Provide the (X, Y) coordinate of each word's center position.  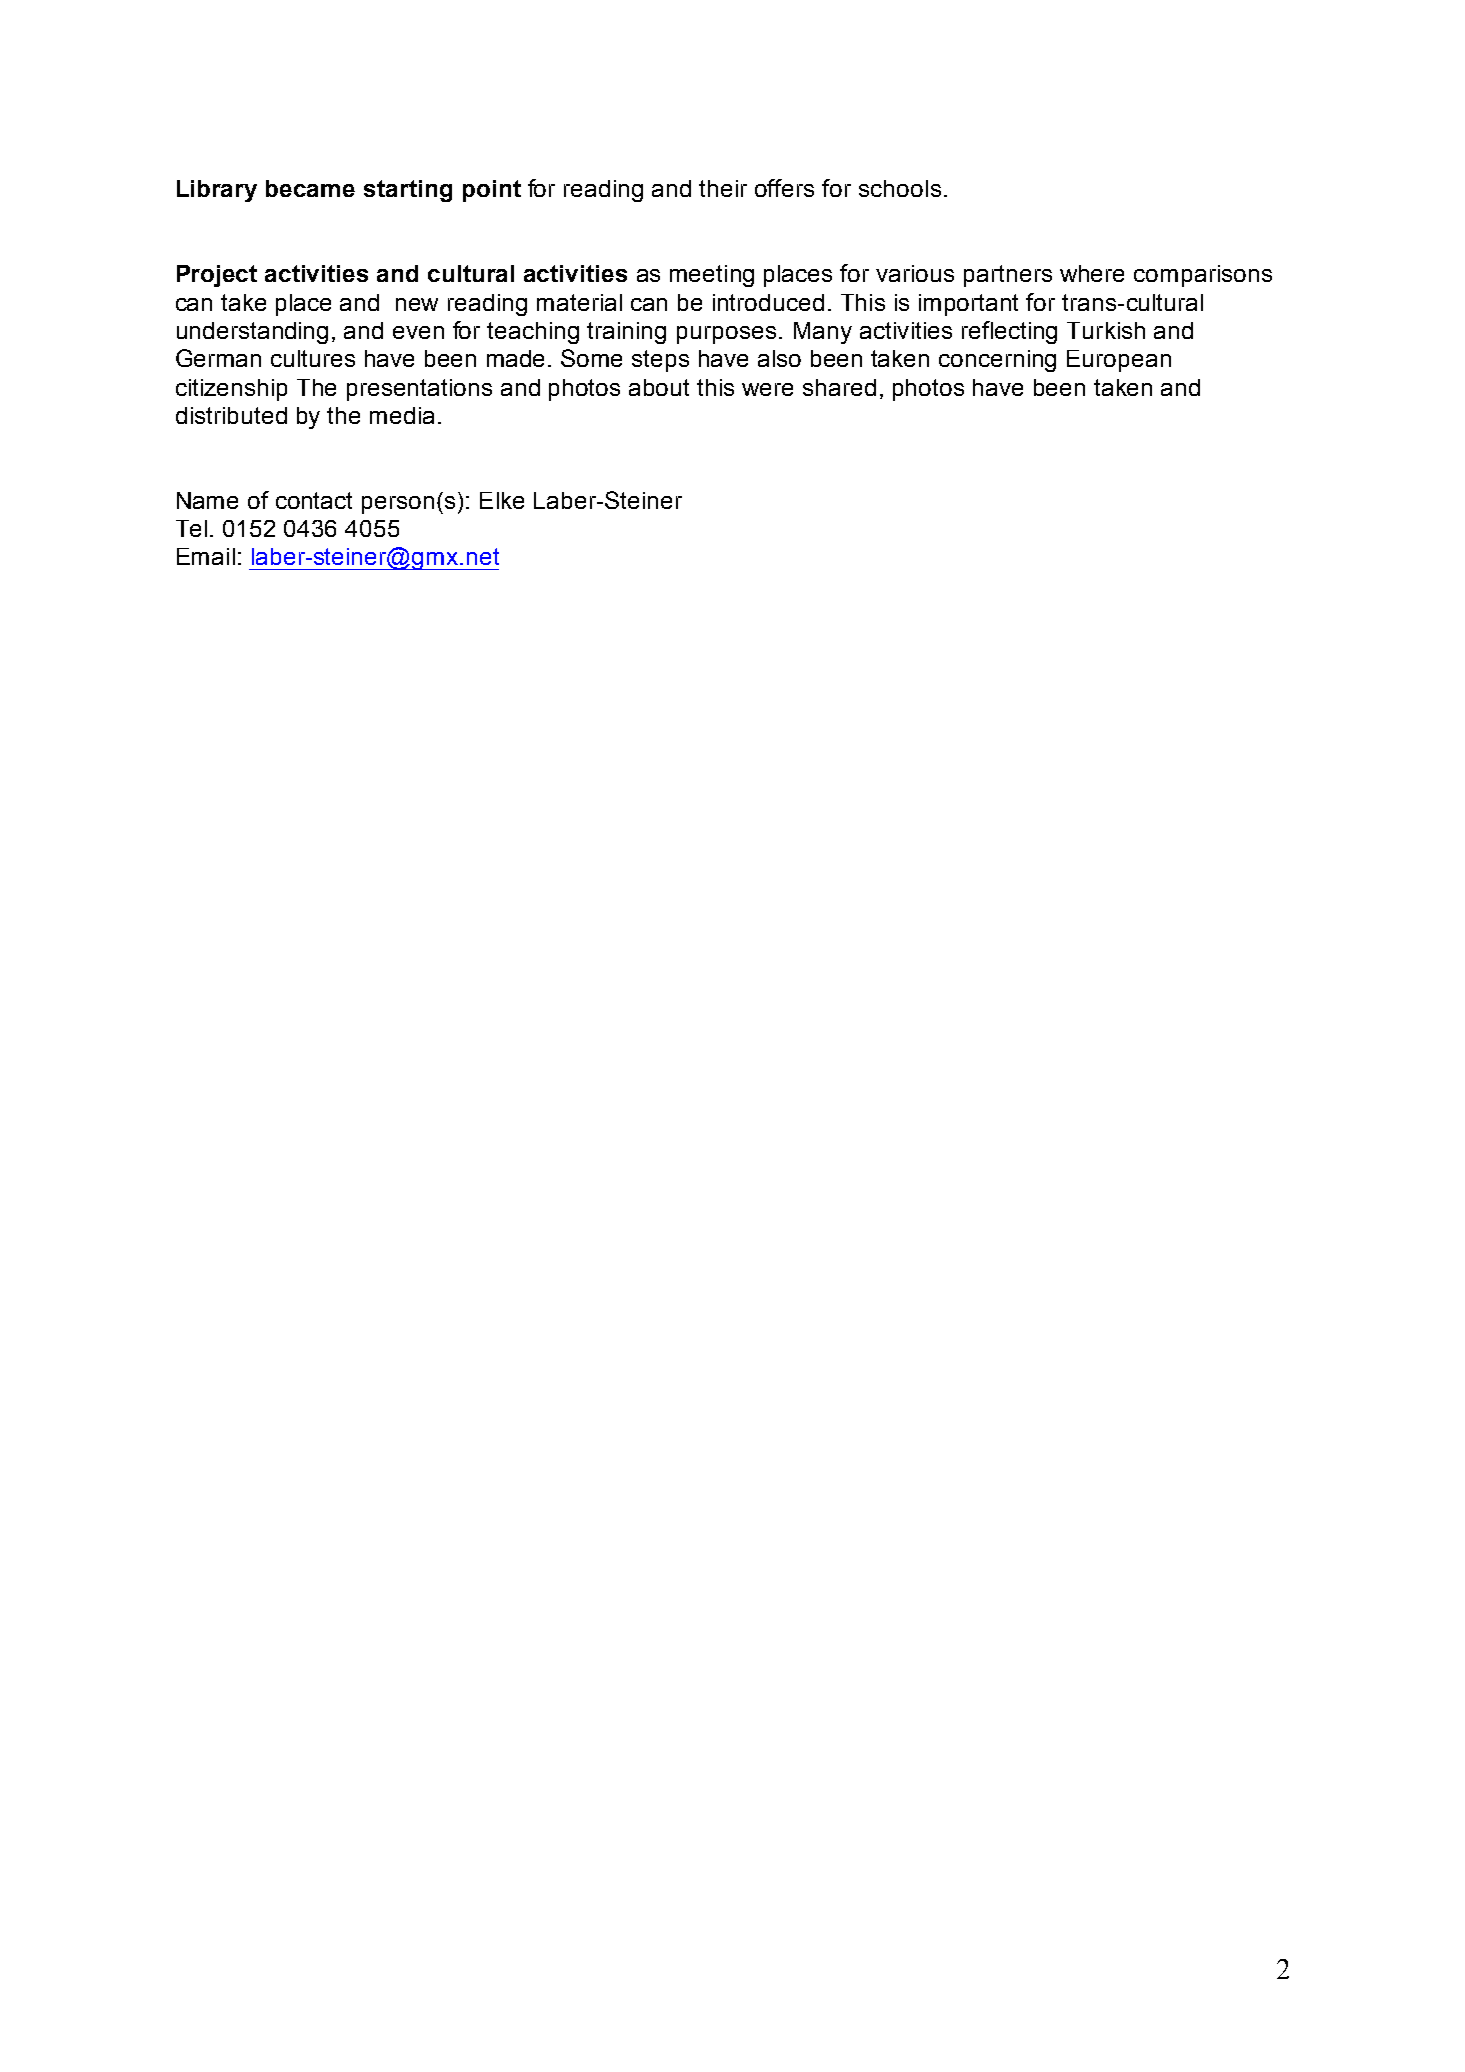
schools (900, 188)
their (723, 188)
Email (206, 556)
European (1119, 361)
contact (314, 500)
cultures (313, 358)
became (310, 188)
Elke (502, 500)
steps (660, 361)
